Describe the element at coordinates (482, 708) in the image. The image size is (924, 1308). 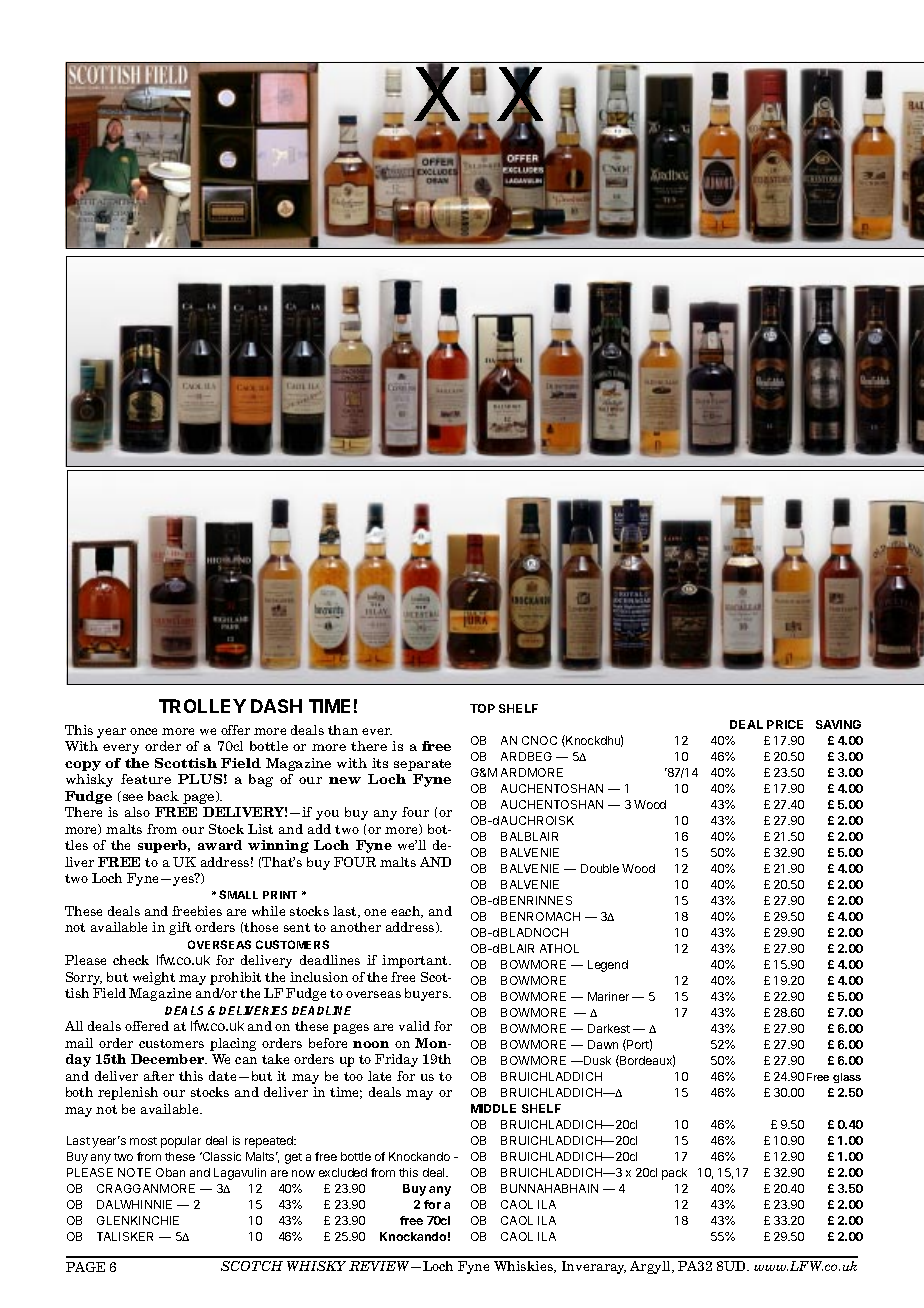
I see `TOP` at that location.
